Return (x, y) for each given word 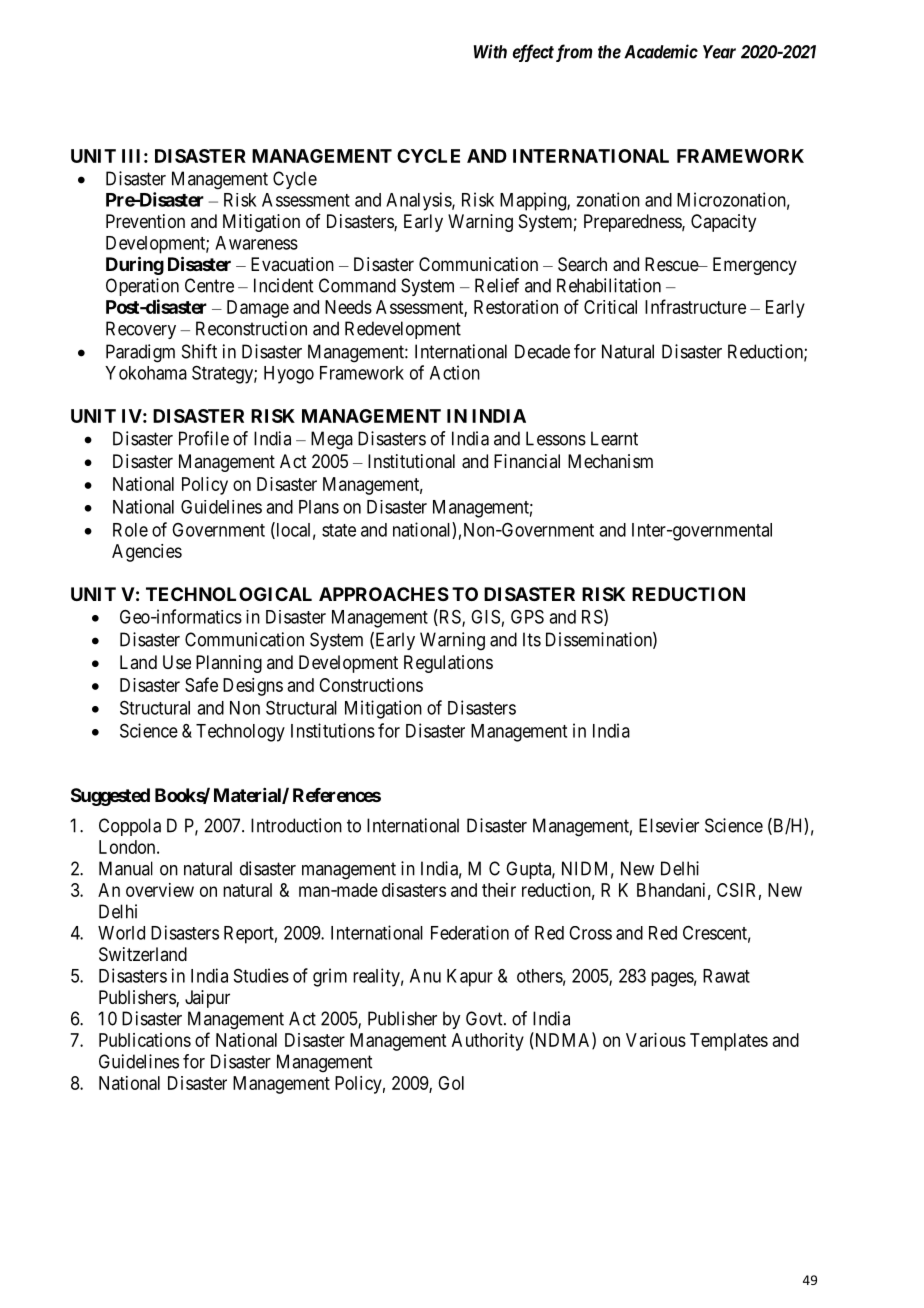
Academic (661, 51)
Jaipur (207, 999)
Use (177, 662)
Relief (497, 285)
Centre (209, 285)
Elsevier (669, 825)
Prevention (145, 221)
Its (532, 639)
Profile (204, 438)
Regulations (448, 664)
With (490, 51)
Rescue (672, 264)
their (499, 890)
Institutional (411, 461)
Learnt (614, 438)
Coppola (130, 827)
